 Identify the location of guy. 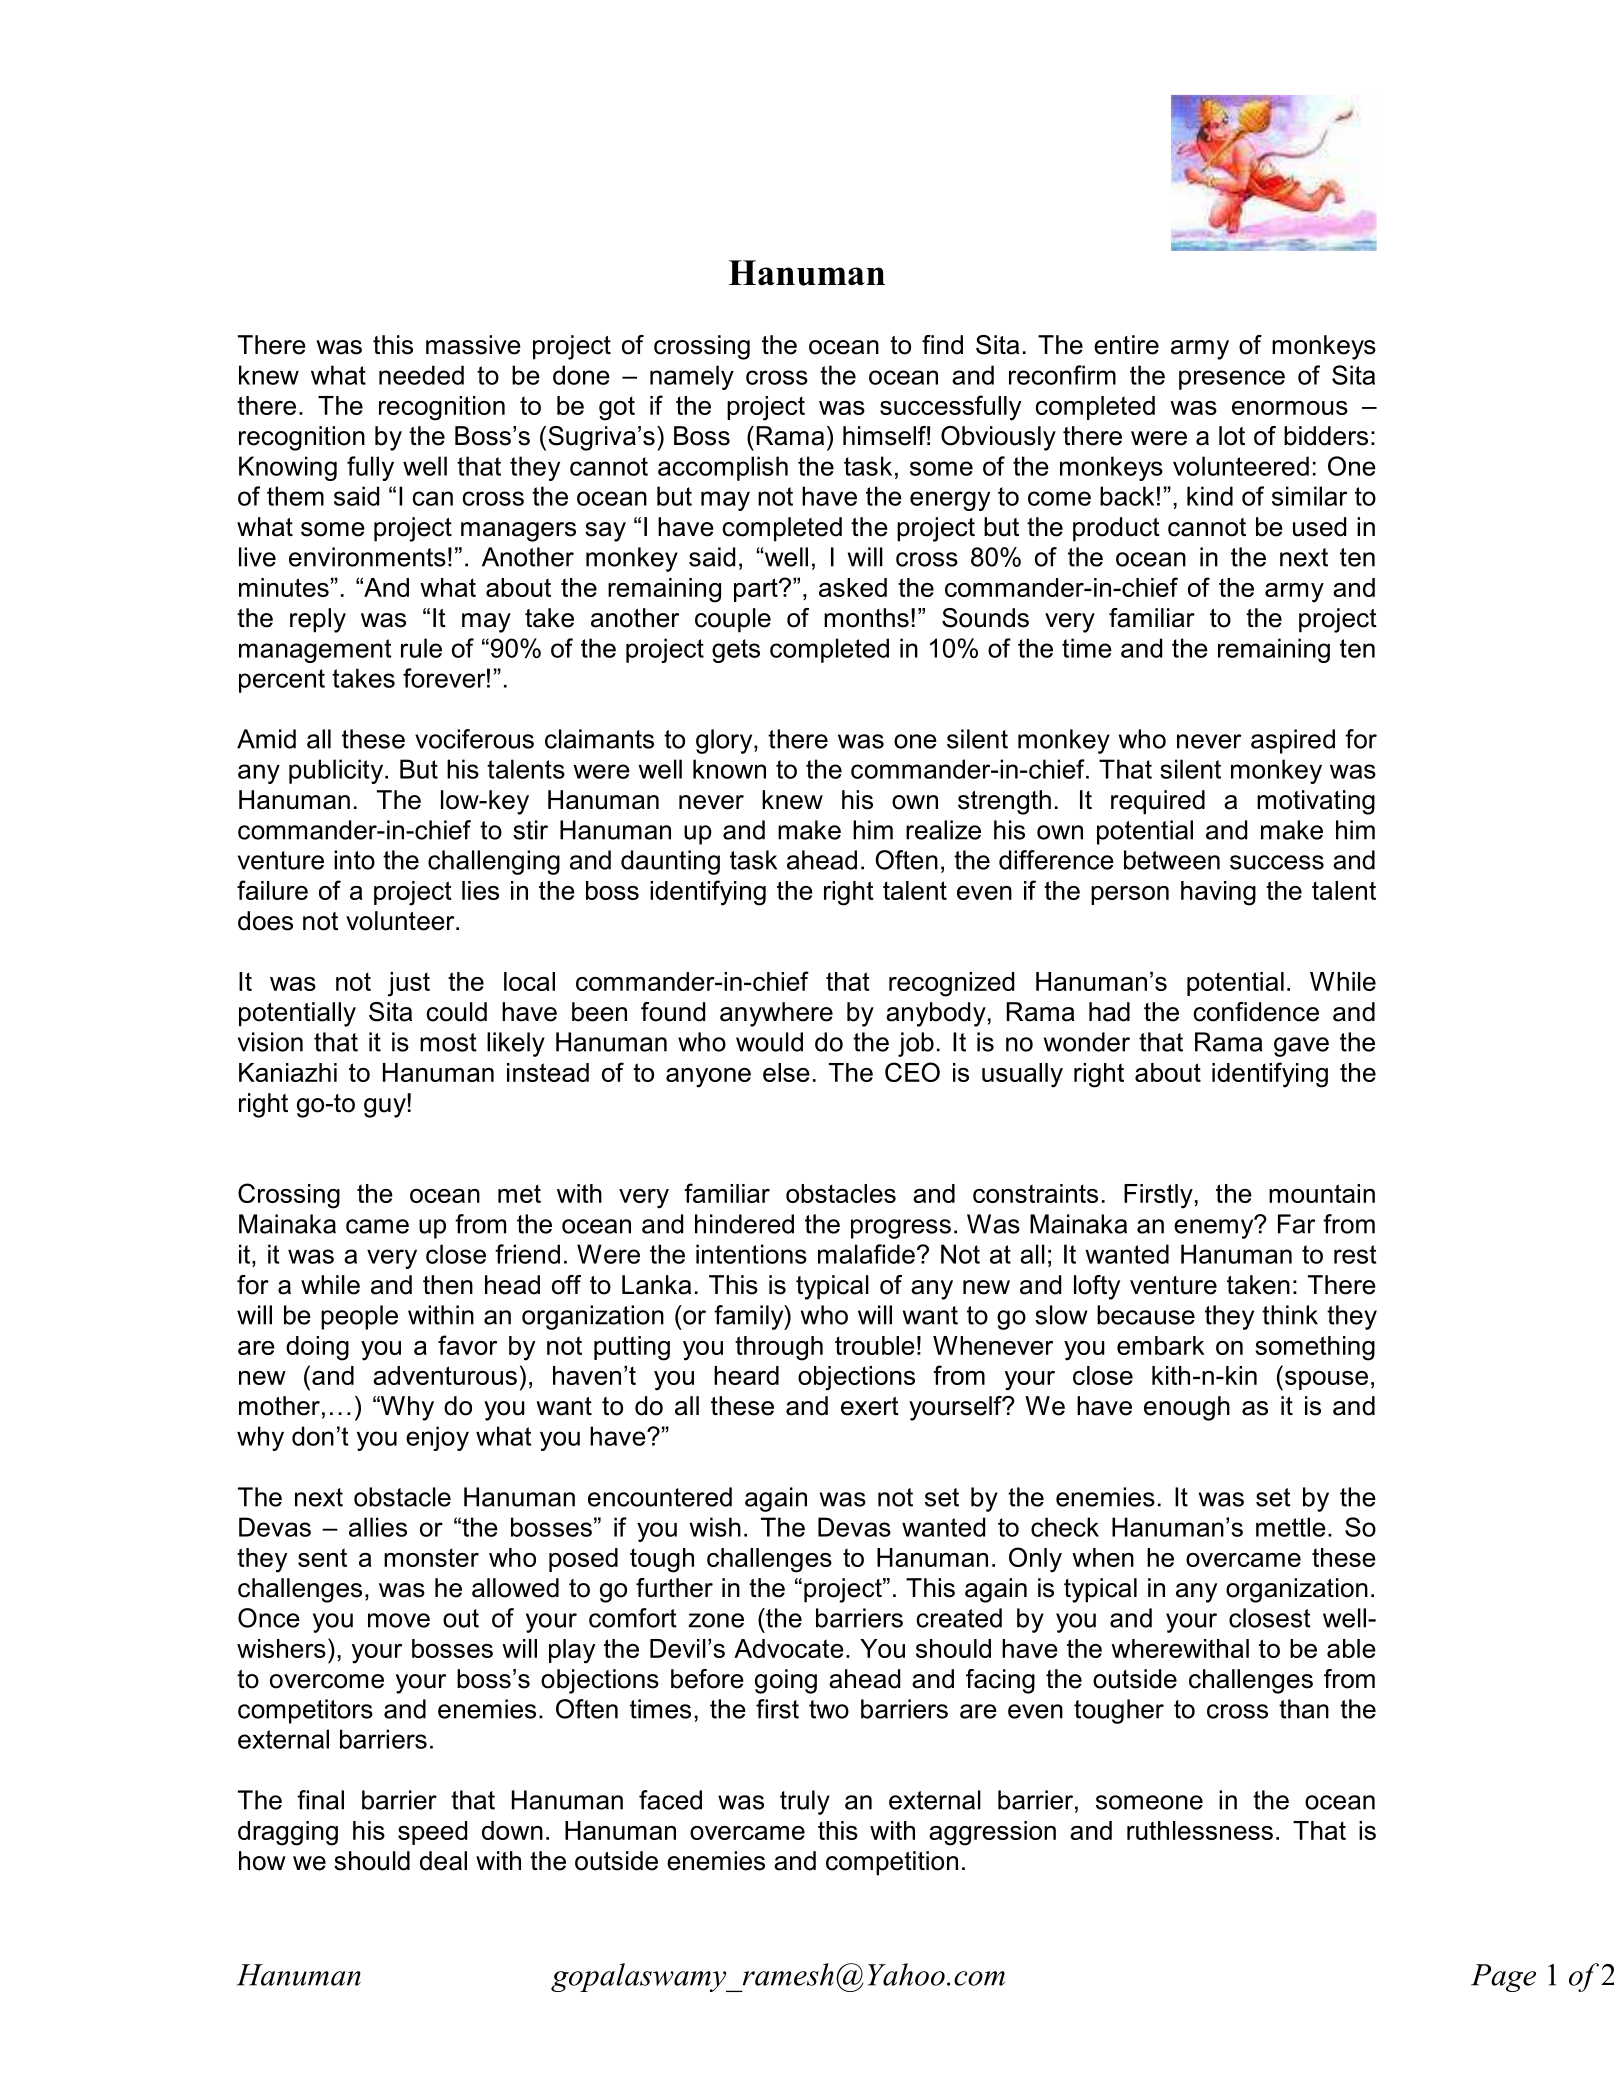
(386, 1107).
